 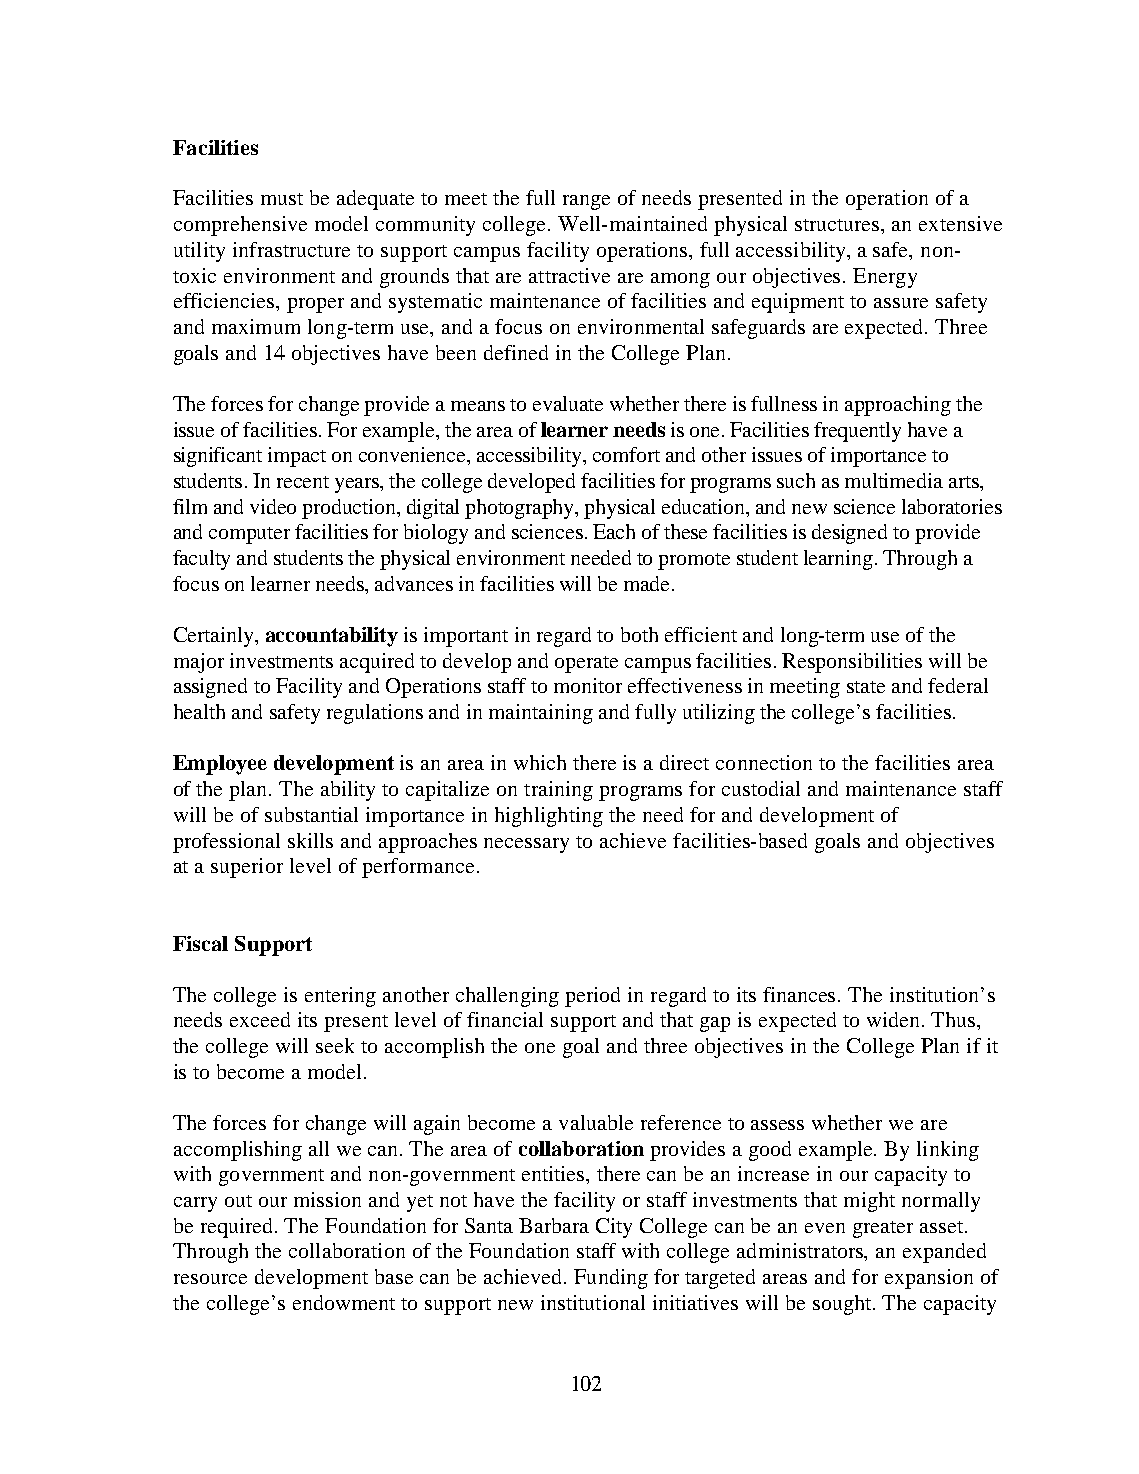 I want to click on range, so click(x=586, y=202).
